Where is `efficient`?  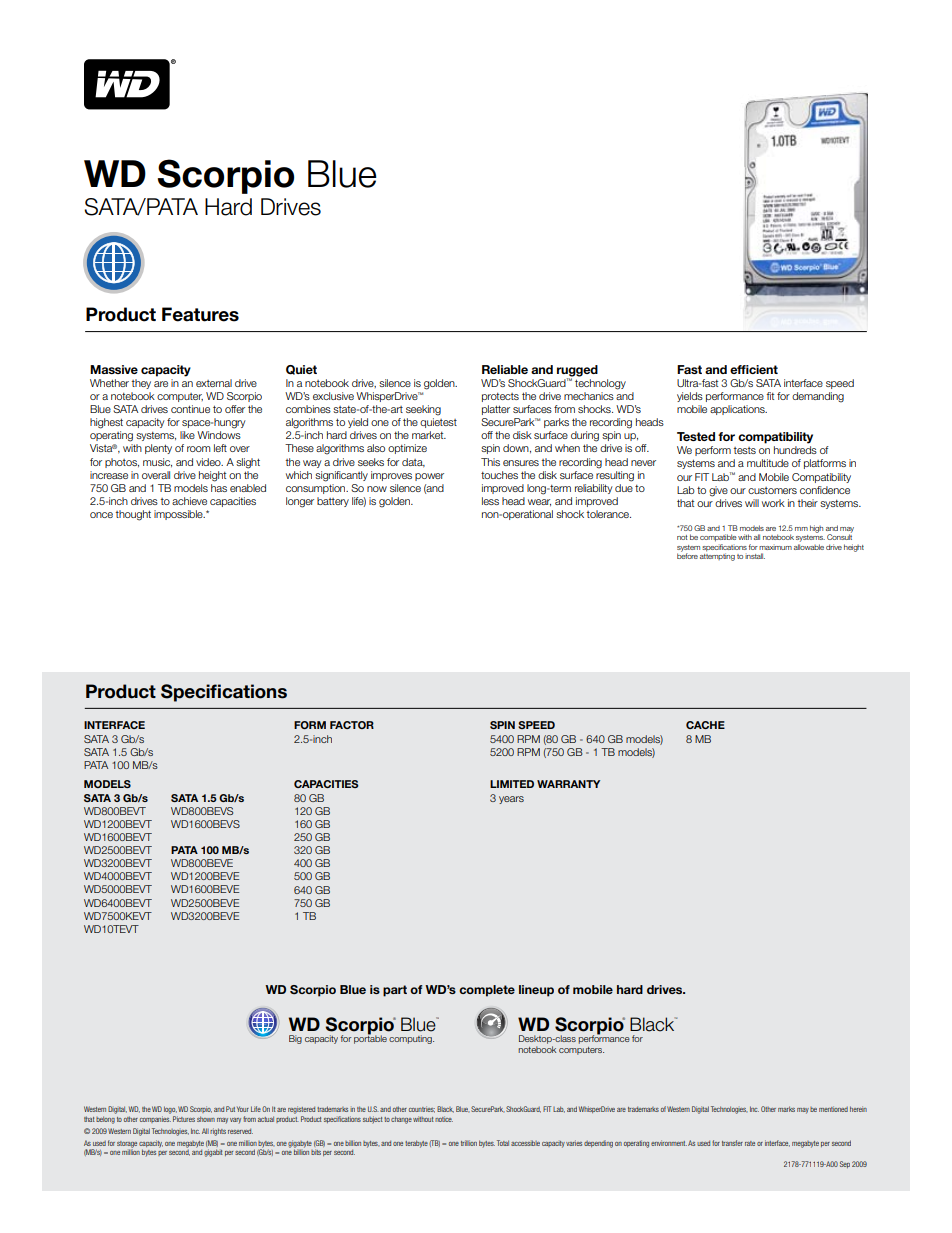
efficient is located at coordinates (754, 369).
